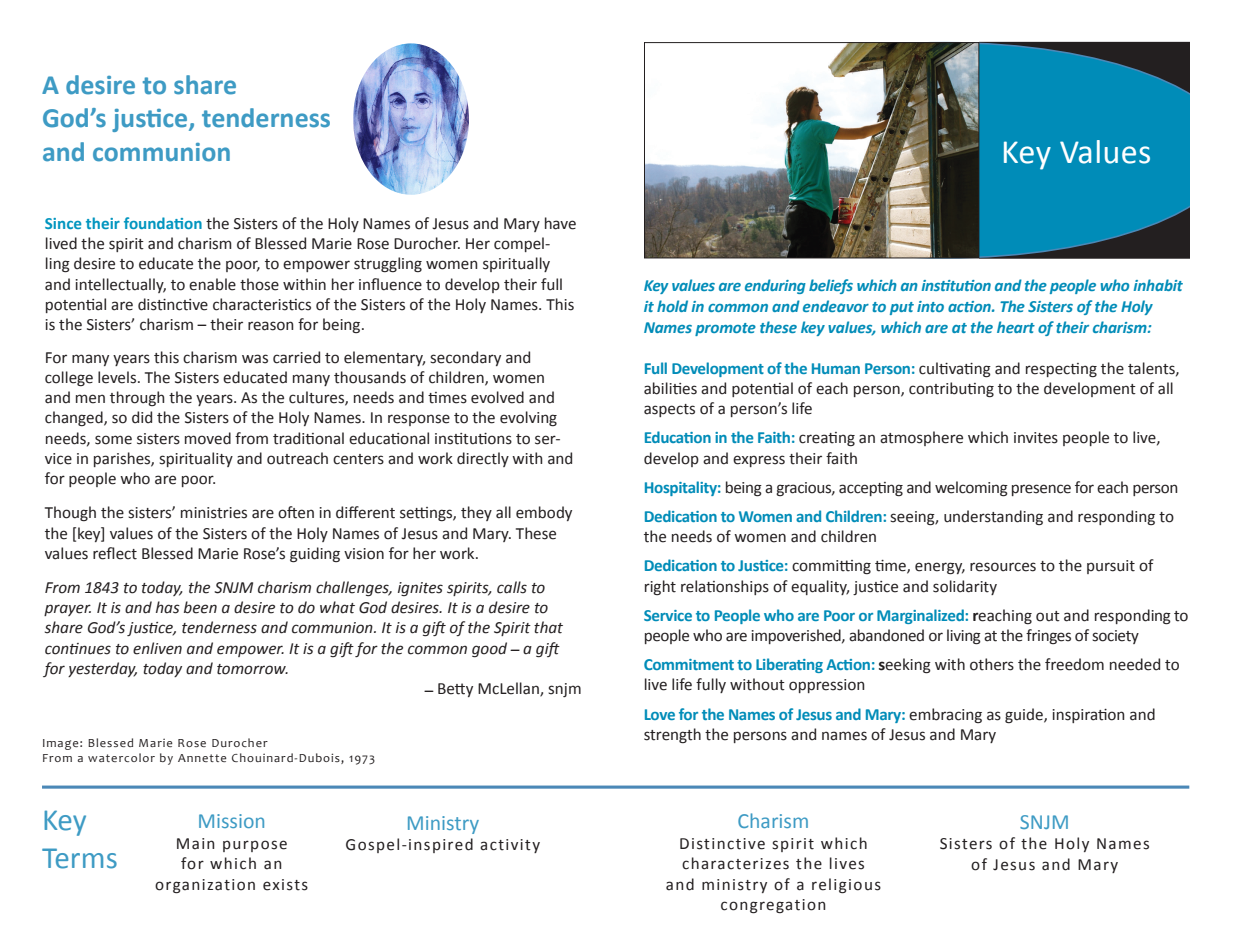  Describe the element at coordinates (660, 587) in the screenshot. I see `right` at that location.
